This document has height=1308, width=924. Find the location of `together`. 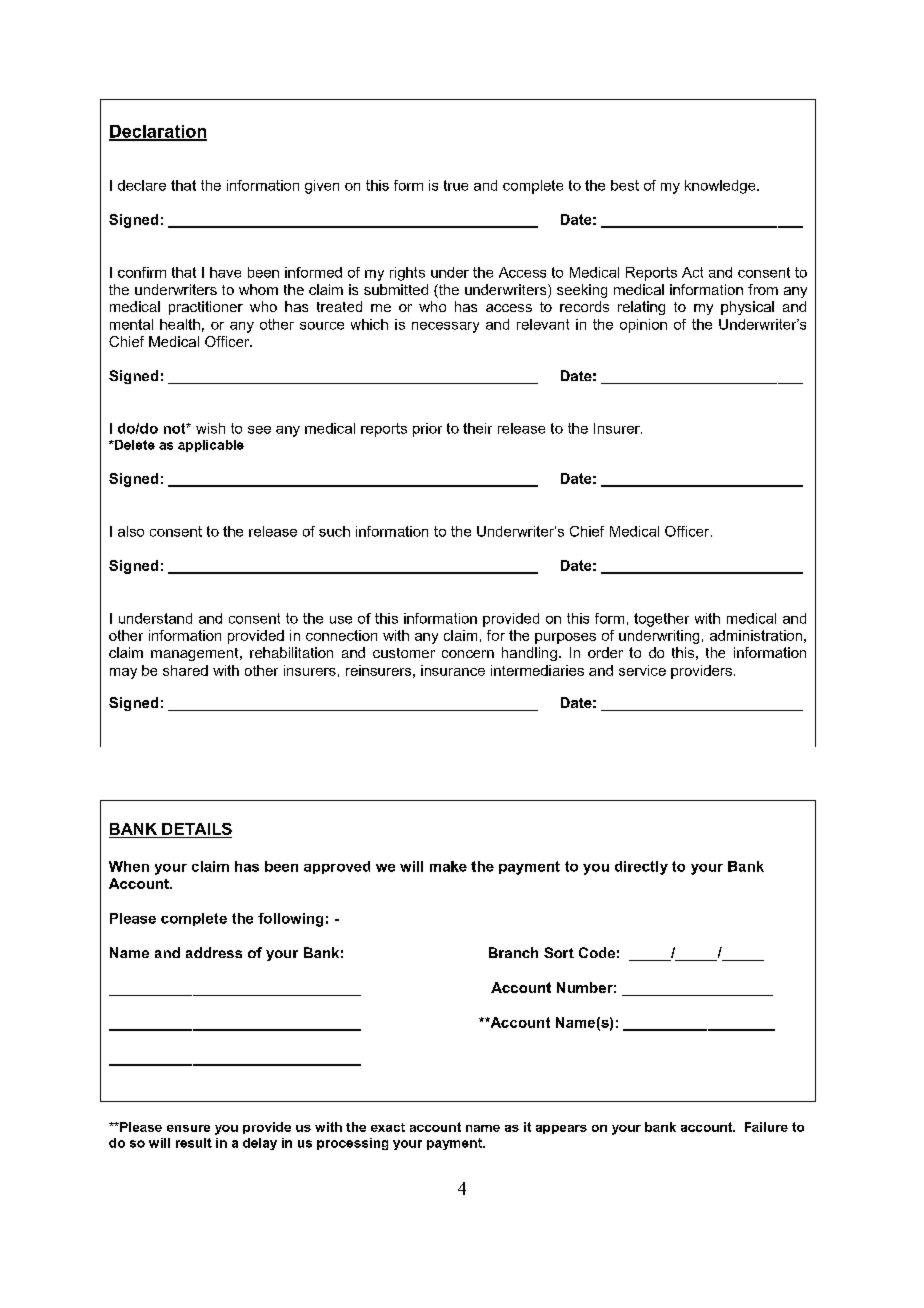

together is located at coordinates (661, 620).
